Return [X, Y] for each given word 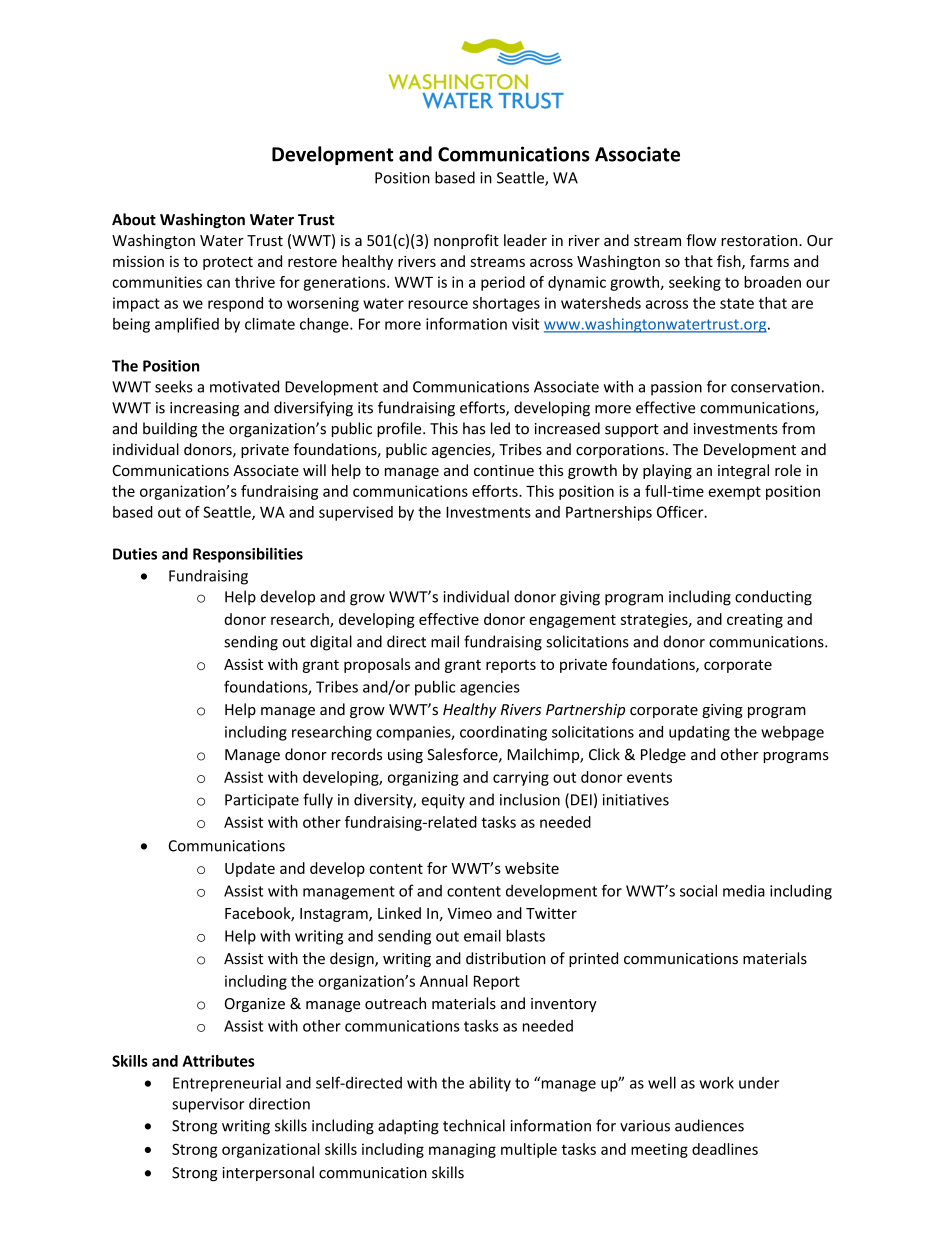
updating [699, 733]
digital [331, 643]
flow [701, 240]
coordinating [503, 733]
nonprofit [466, 241]
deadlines [725, 1149]
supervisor [208, 1105]
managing [462, 1150]
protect [228, 263]
